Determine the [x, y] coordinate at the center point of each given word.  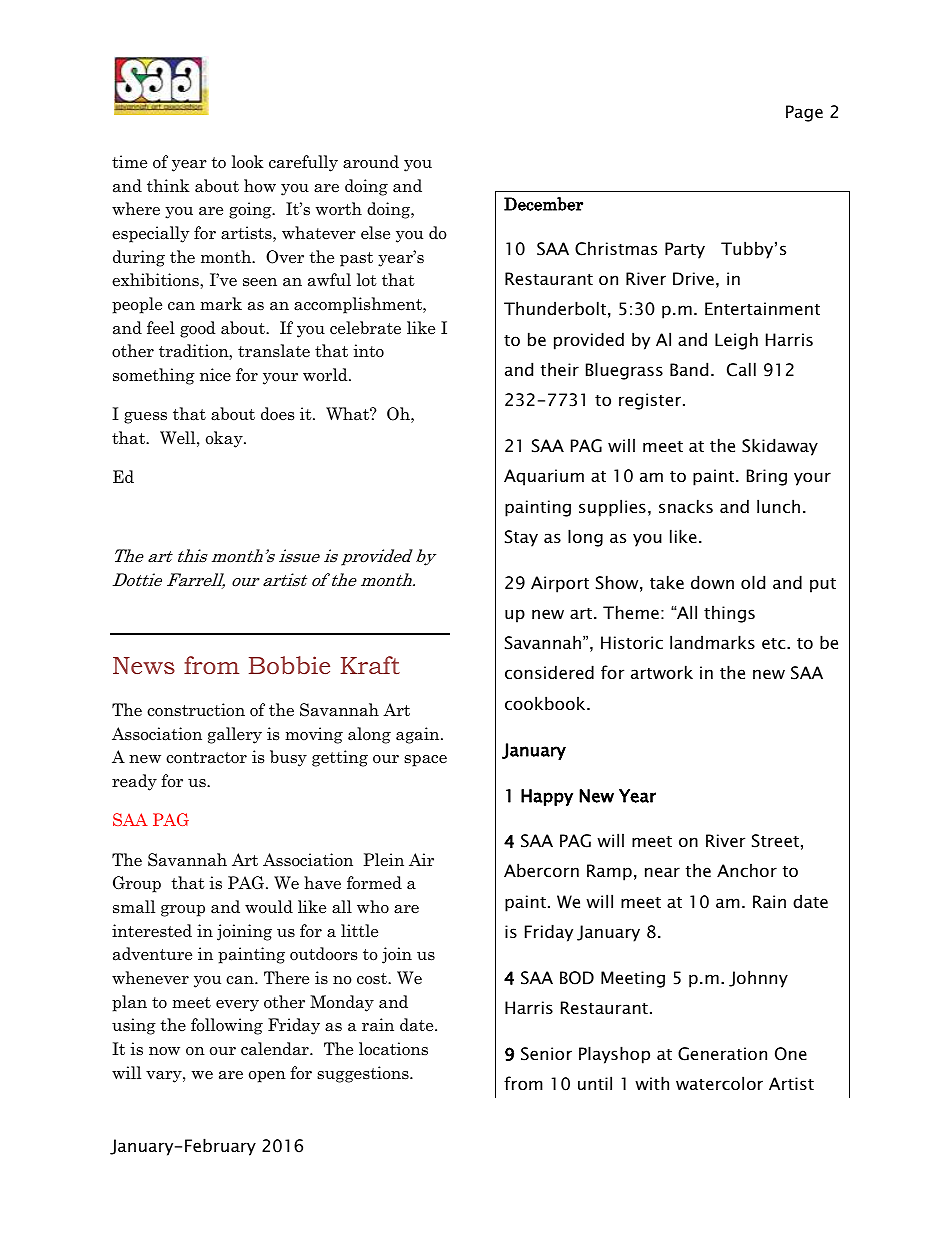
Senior [546, 1054]
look [248, 162]
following [227, 1026]
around [371, 162]
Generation [722, 1054]
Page [804, 113]
